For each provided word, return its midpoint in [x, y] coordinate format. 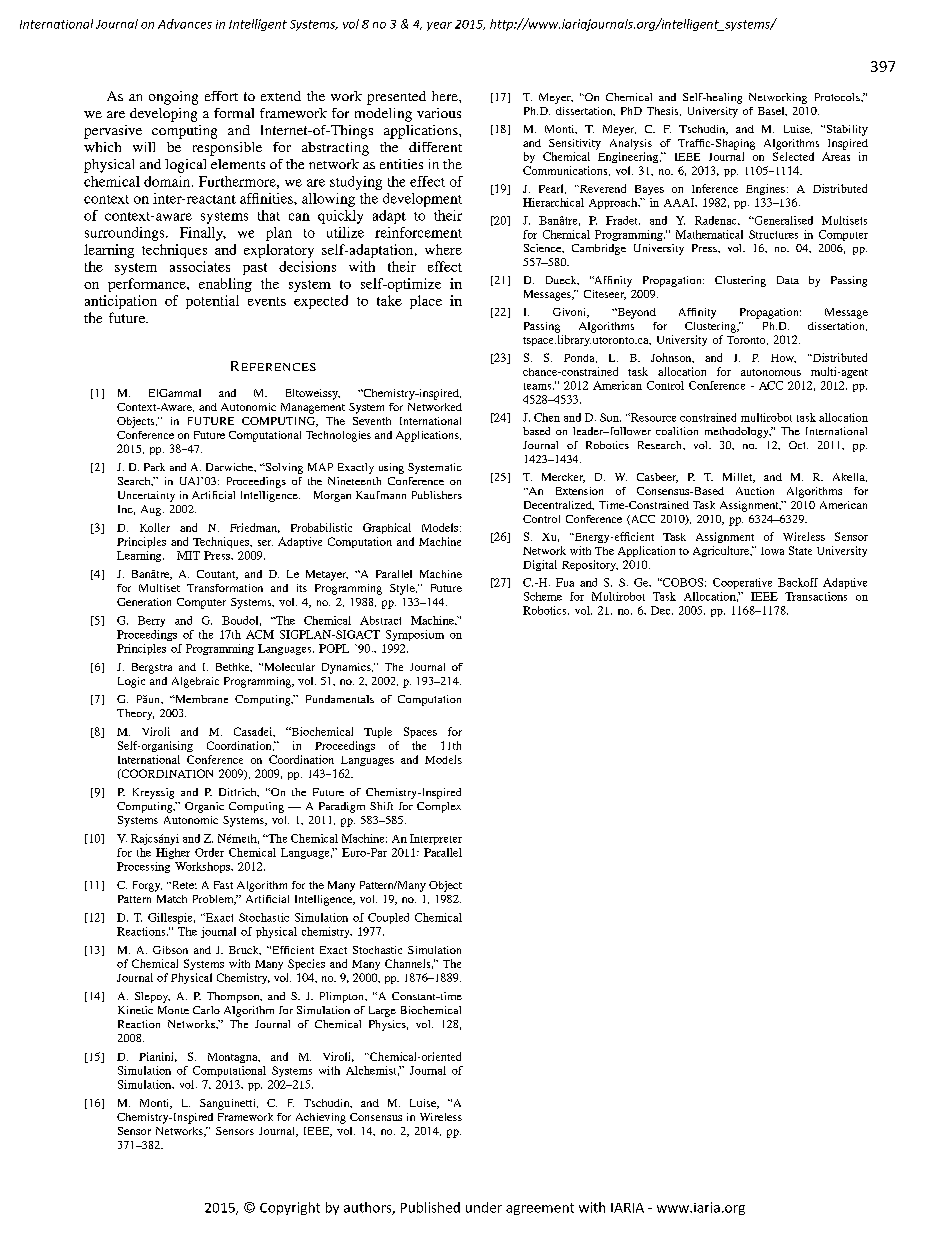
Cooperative [742, 583]
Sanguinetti [229, 1104]
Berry [151, 621]
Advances [185, 24]
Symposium [415, 635]
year [439, 26]
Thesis [664, 111]
